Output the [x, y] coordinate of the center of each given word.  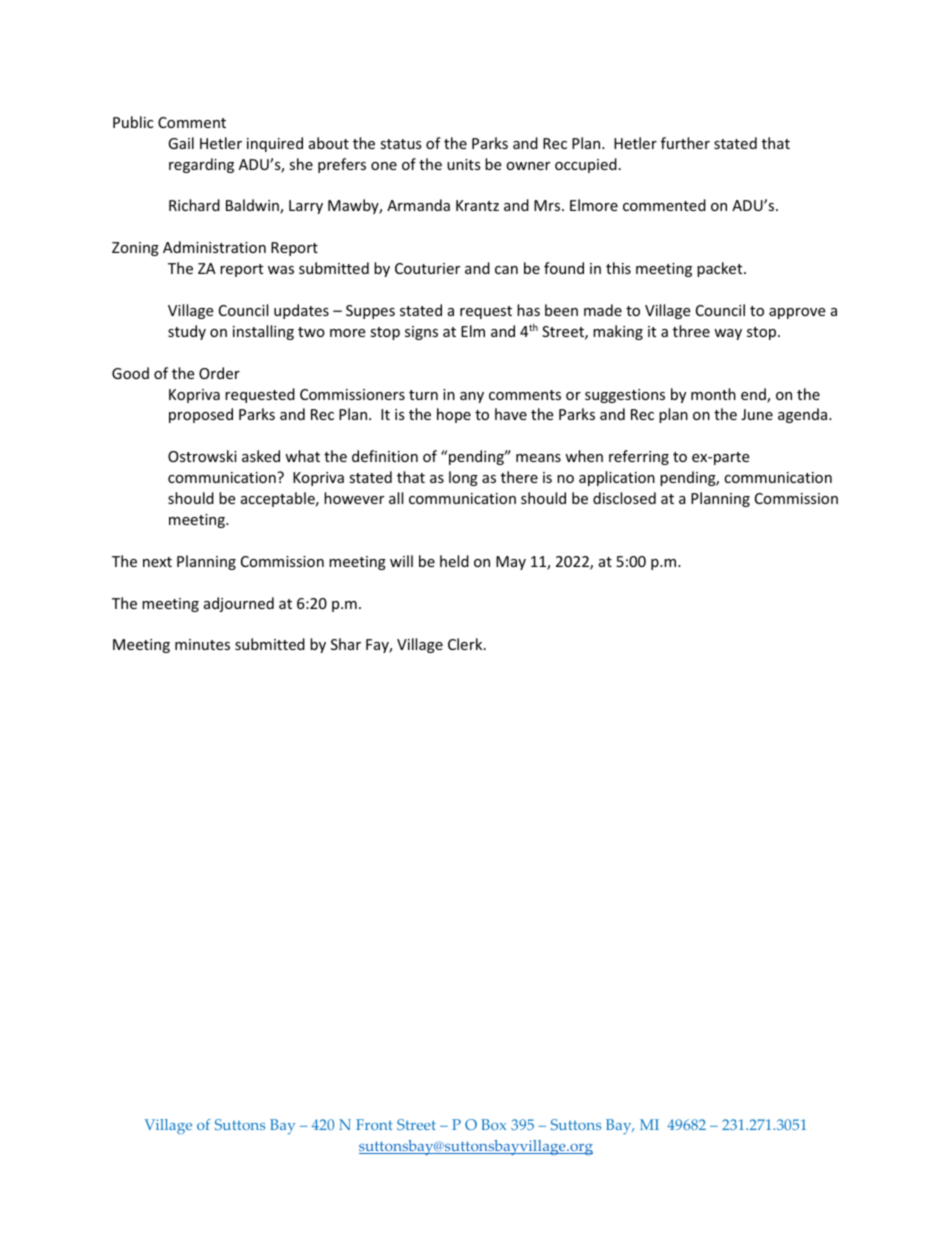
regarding [201, 165]
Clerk [466, 644]
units [464, 164]
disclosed [624, 498]
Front [374, 1124]
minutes [202, 644]
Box [493, 1124]
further [685, 143]
